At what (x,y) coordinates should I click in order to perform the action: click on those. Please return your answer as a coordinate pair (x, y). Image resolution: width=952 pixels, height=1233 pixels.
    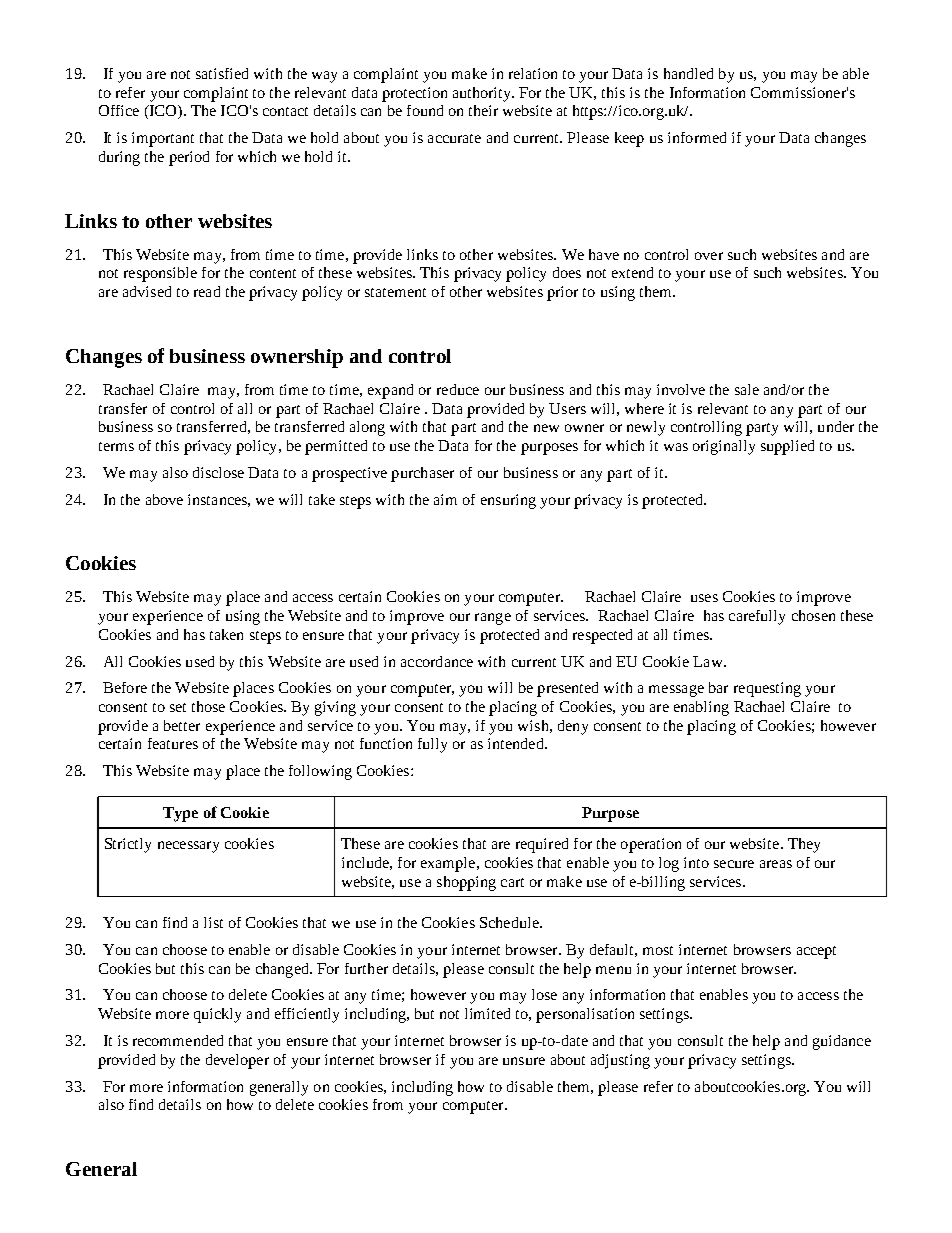
    Looking at the image, I should click on (208, 706).
